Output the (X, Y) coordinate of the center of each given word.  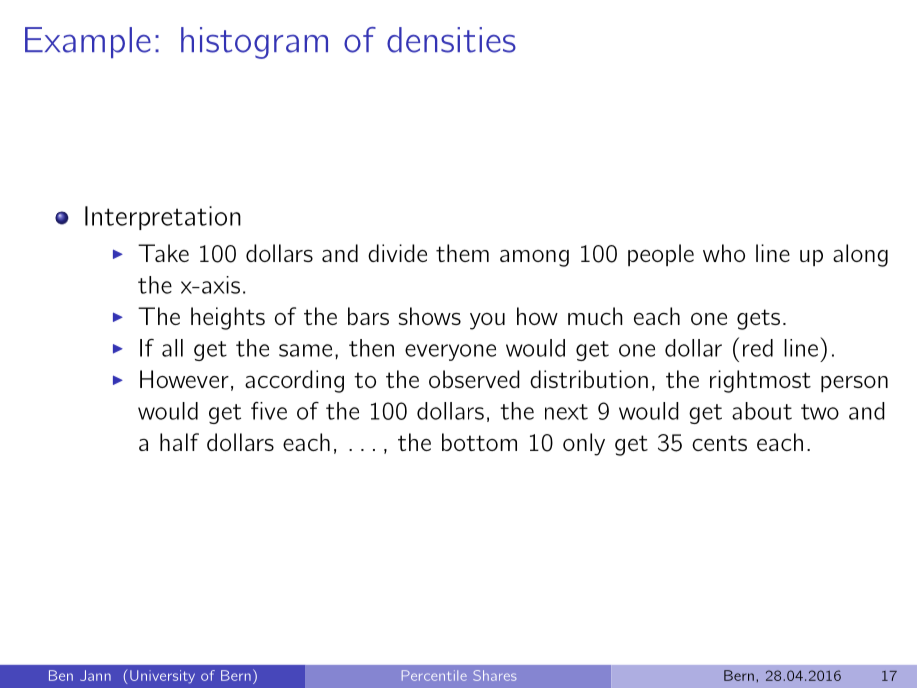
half (179, 442)
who (724, 253)
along (860, 255)
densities (451, 40)
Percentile (434, 675)
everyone (450, 352)
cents (719, 443)
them (462, 253)
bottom (479, 442)
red (758, 348)
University (162, 677)
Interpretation (163, 218)
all (172, 348)
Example (88, 42)
